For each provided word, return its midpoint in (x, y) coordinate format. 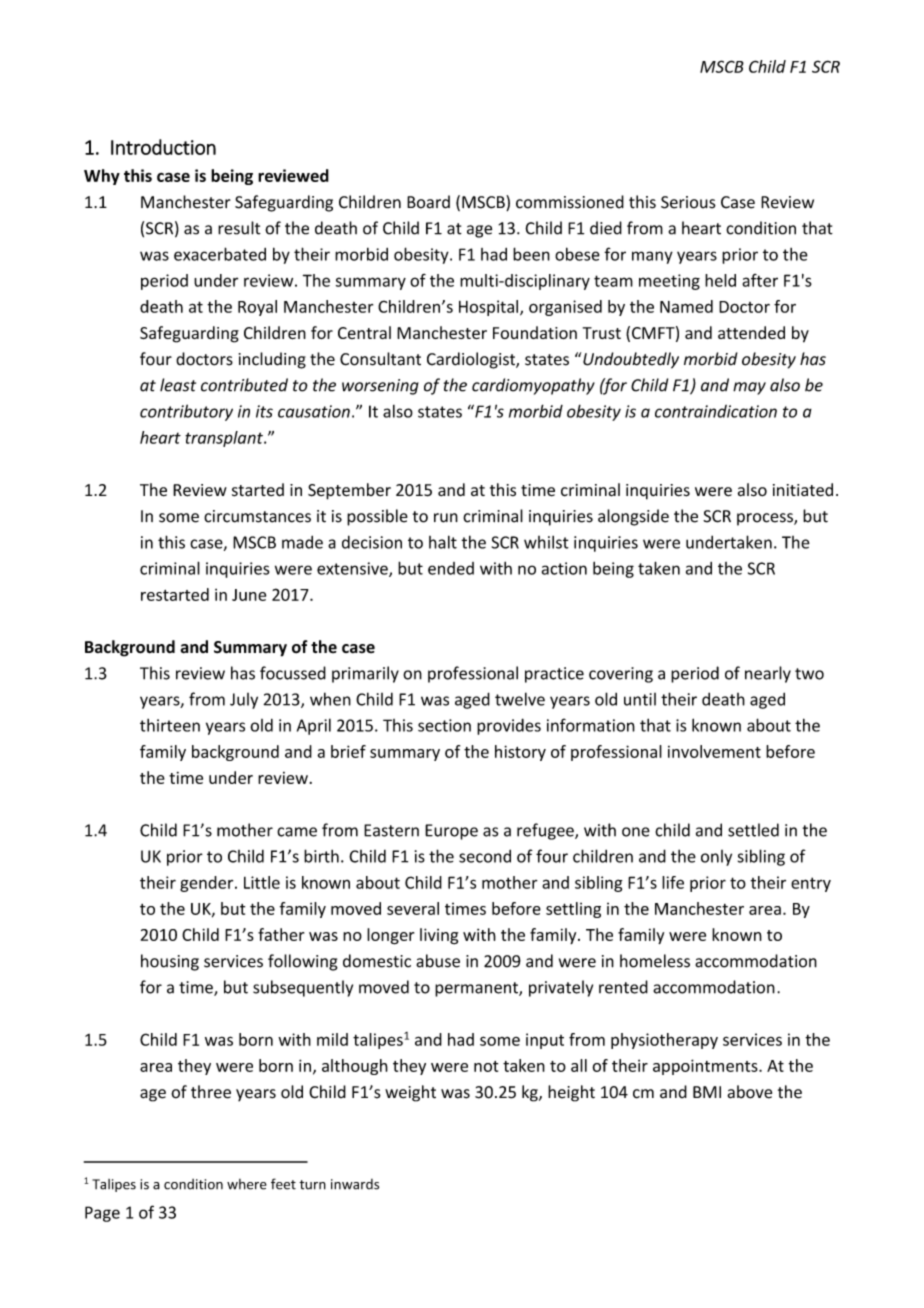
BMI (707, 1092)
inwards (355, 1184)
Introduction (163, 147)
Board (428, 202)
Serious (688, 202)
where (247, 1184)
